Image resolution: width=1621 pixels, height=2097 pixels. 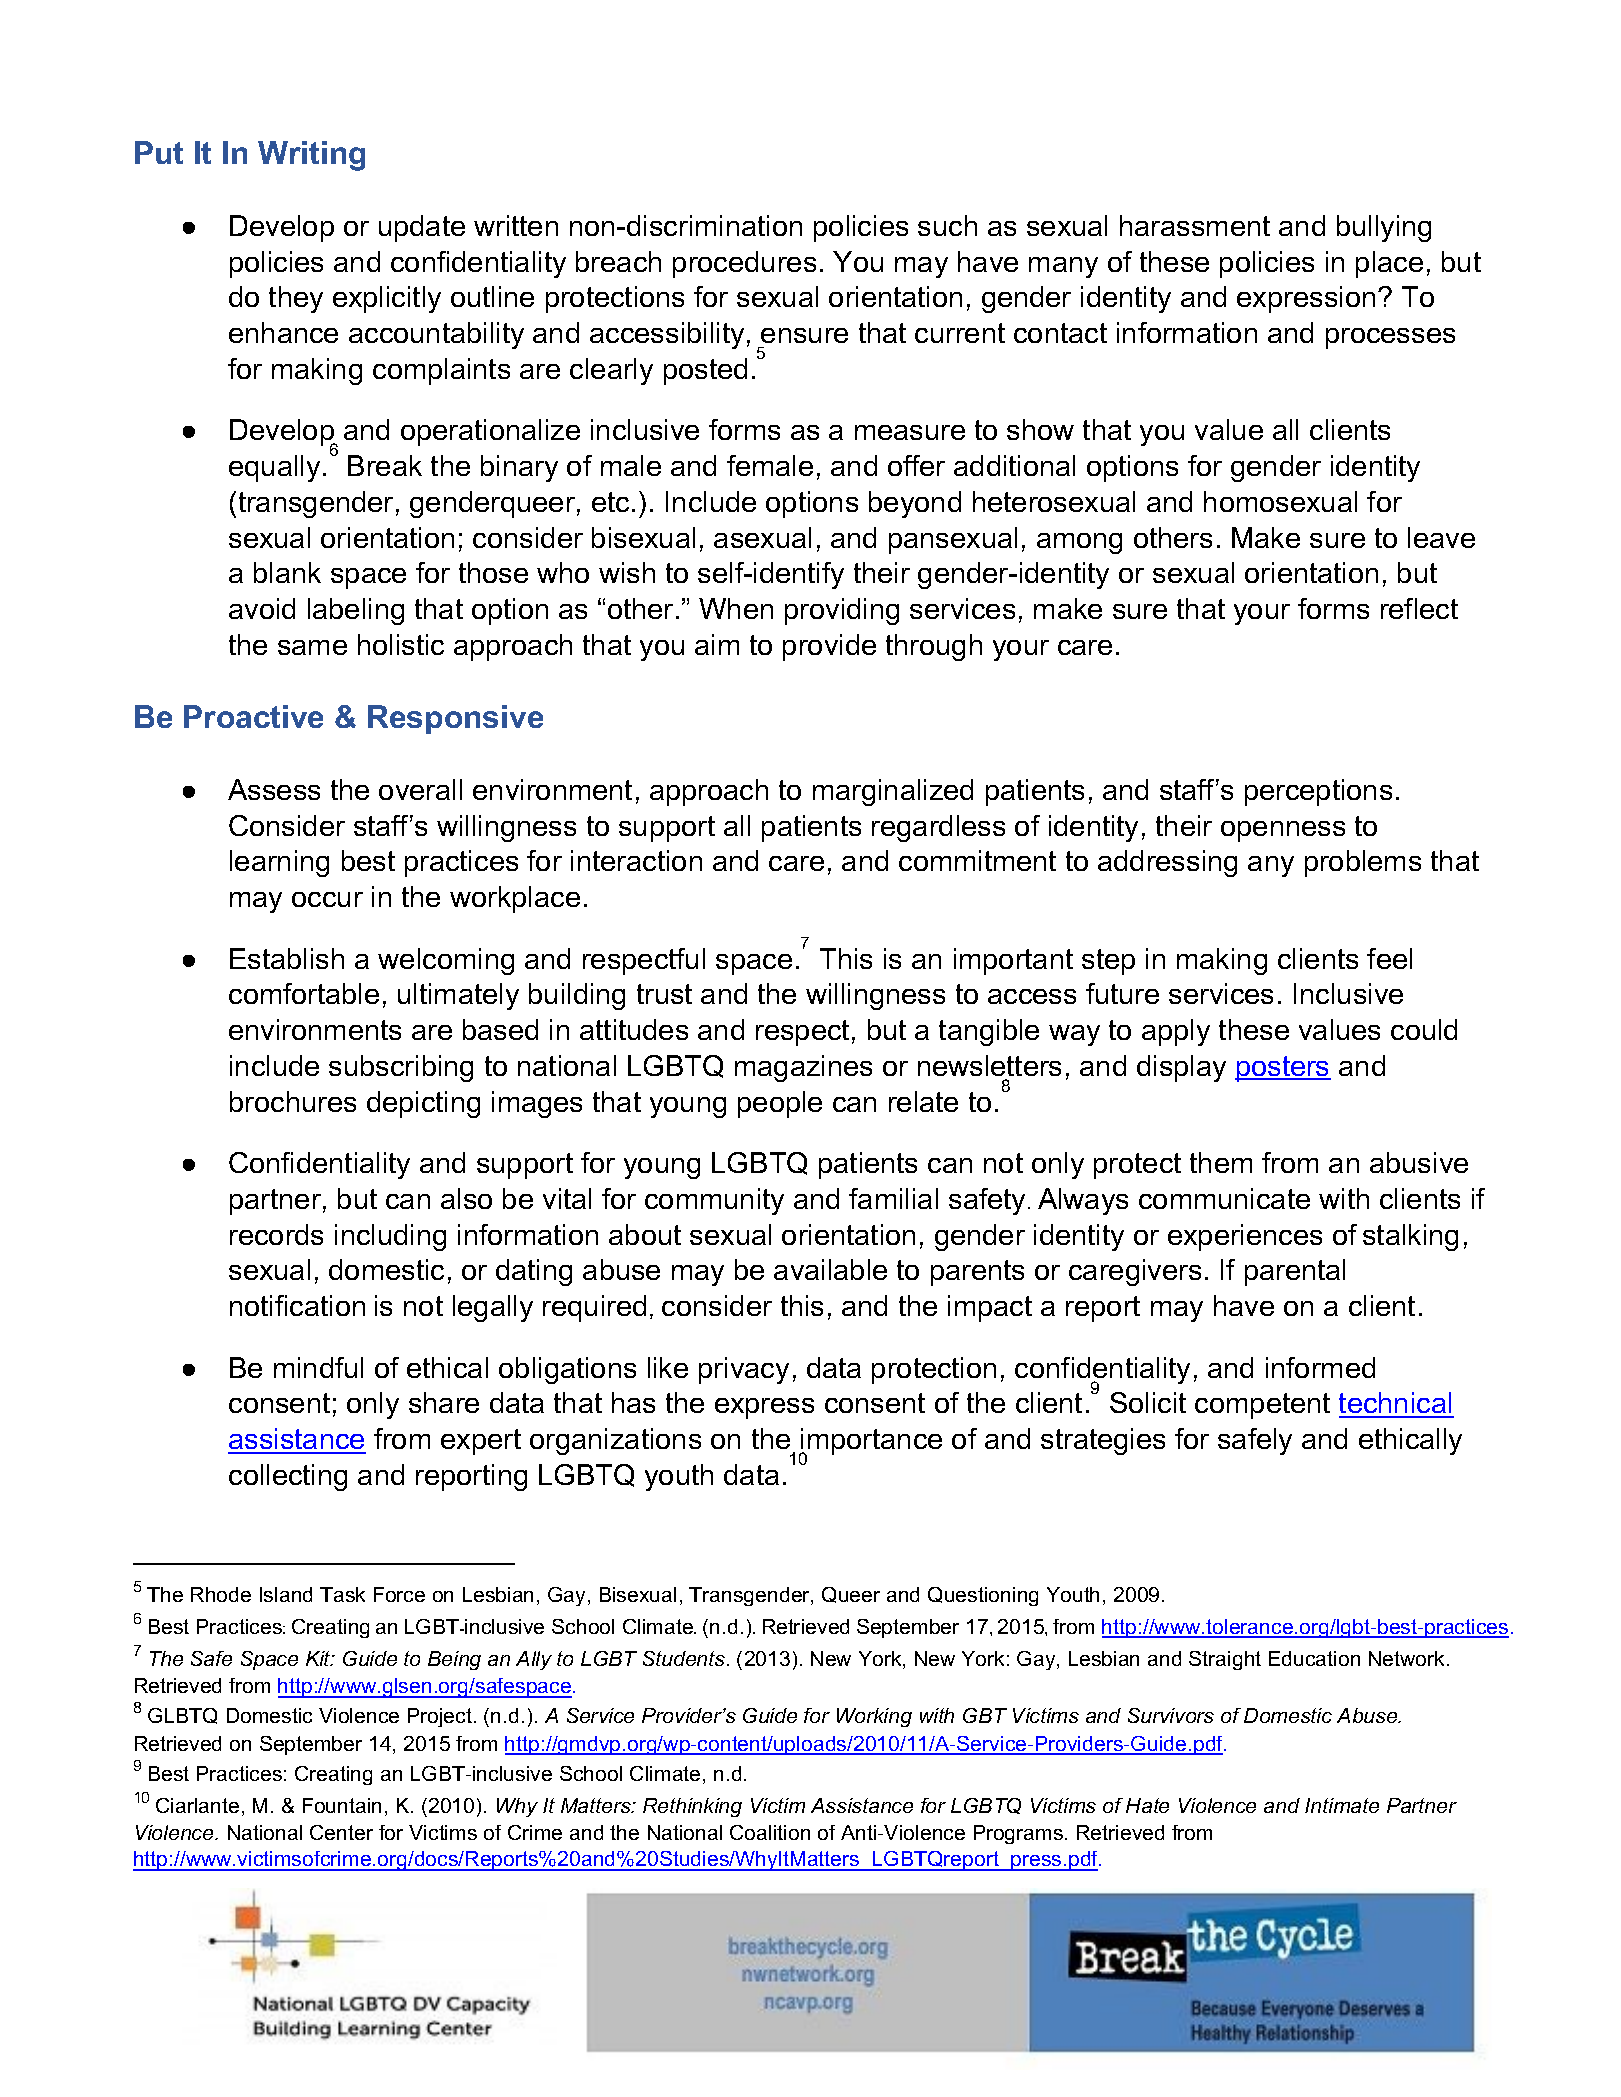 I want to click on Center, so click(x=341, y=1832).
